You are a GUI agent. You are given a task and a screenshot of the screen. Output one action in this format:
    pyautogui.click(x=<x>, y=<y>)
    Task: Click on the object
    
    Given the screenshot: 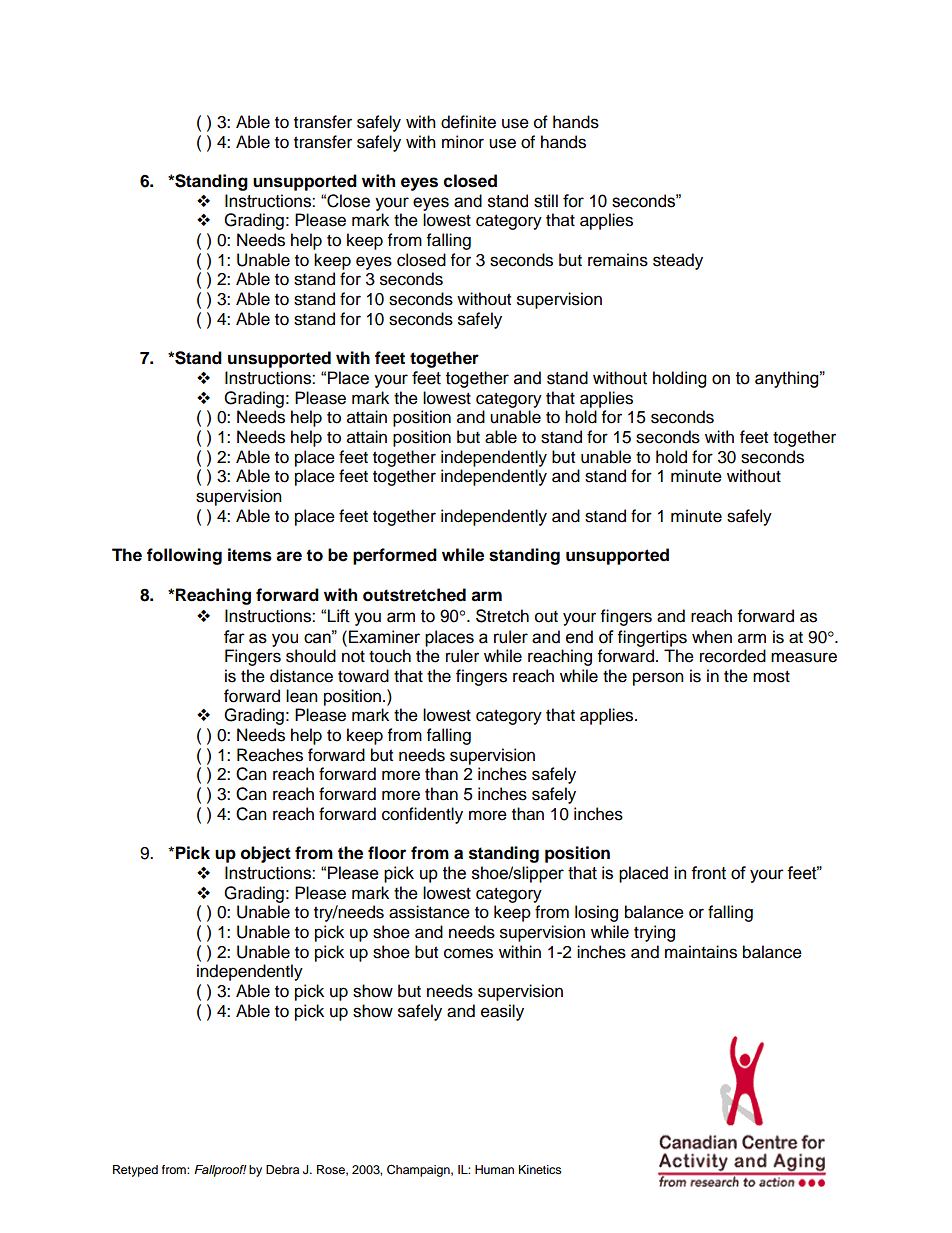 What is the action you would take?
    pyautogui.click(x=266, y=854)
